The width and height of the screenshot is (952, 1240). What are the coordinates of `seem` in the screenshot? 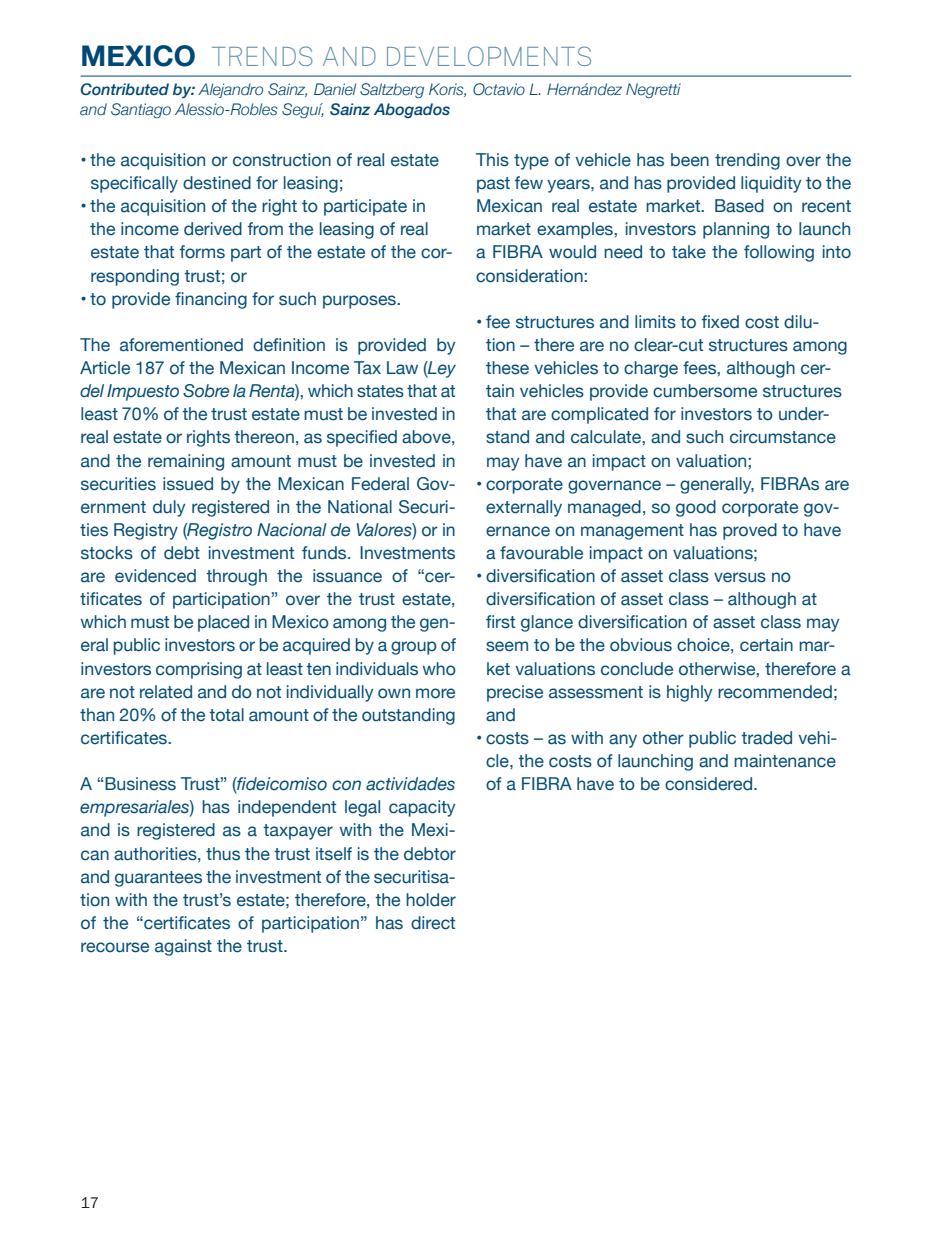 It's located at (507, 646).
